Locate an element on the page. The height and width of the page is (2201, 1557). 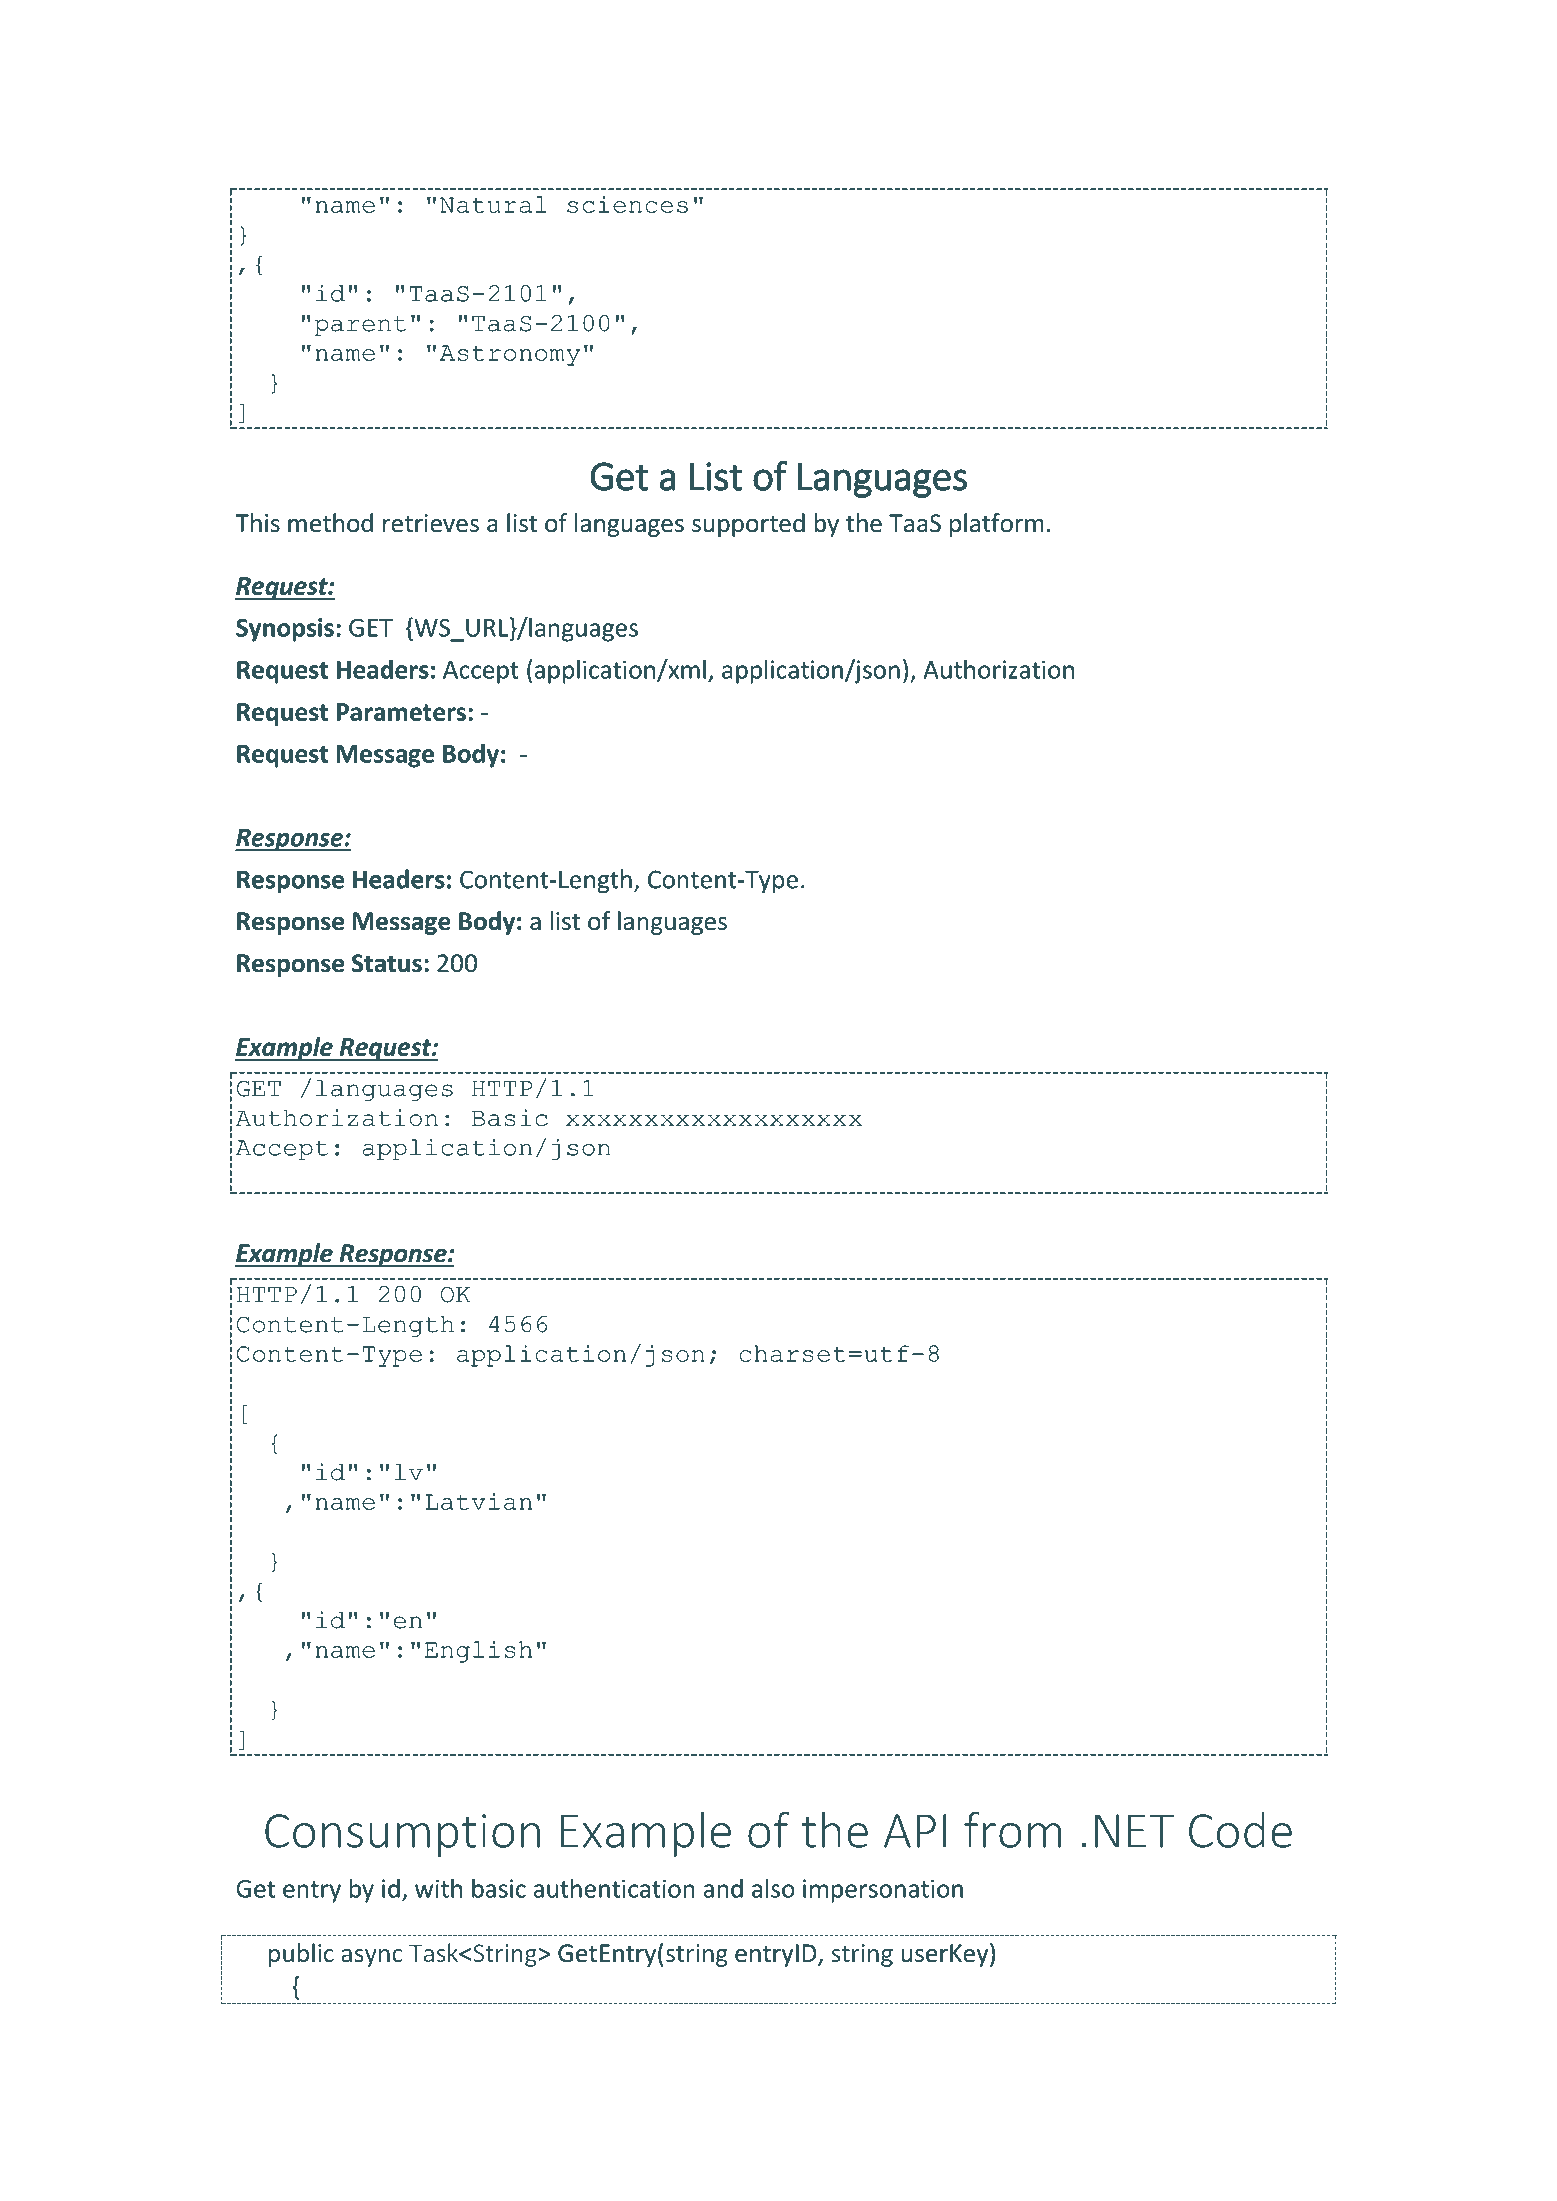
also is located at coordinates (773, 1888).
